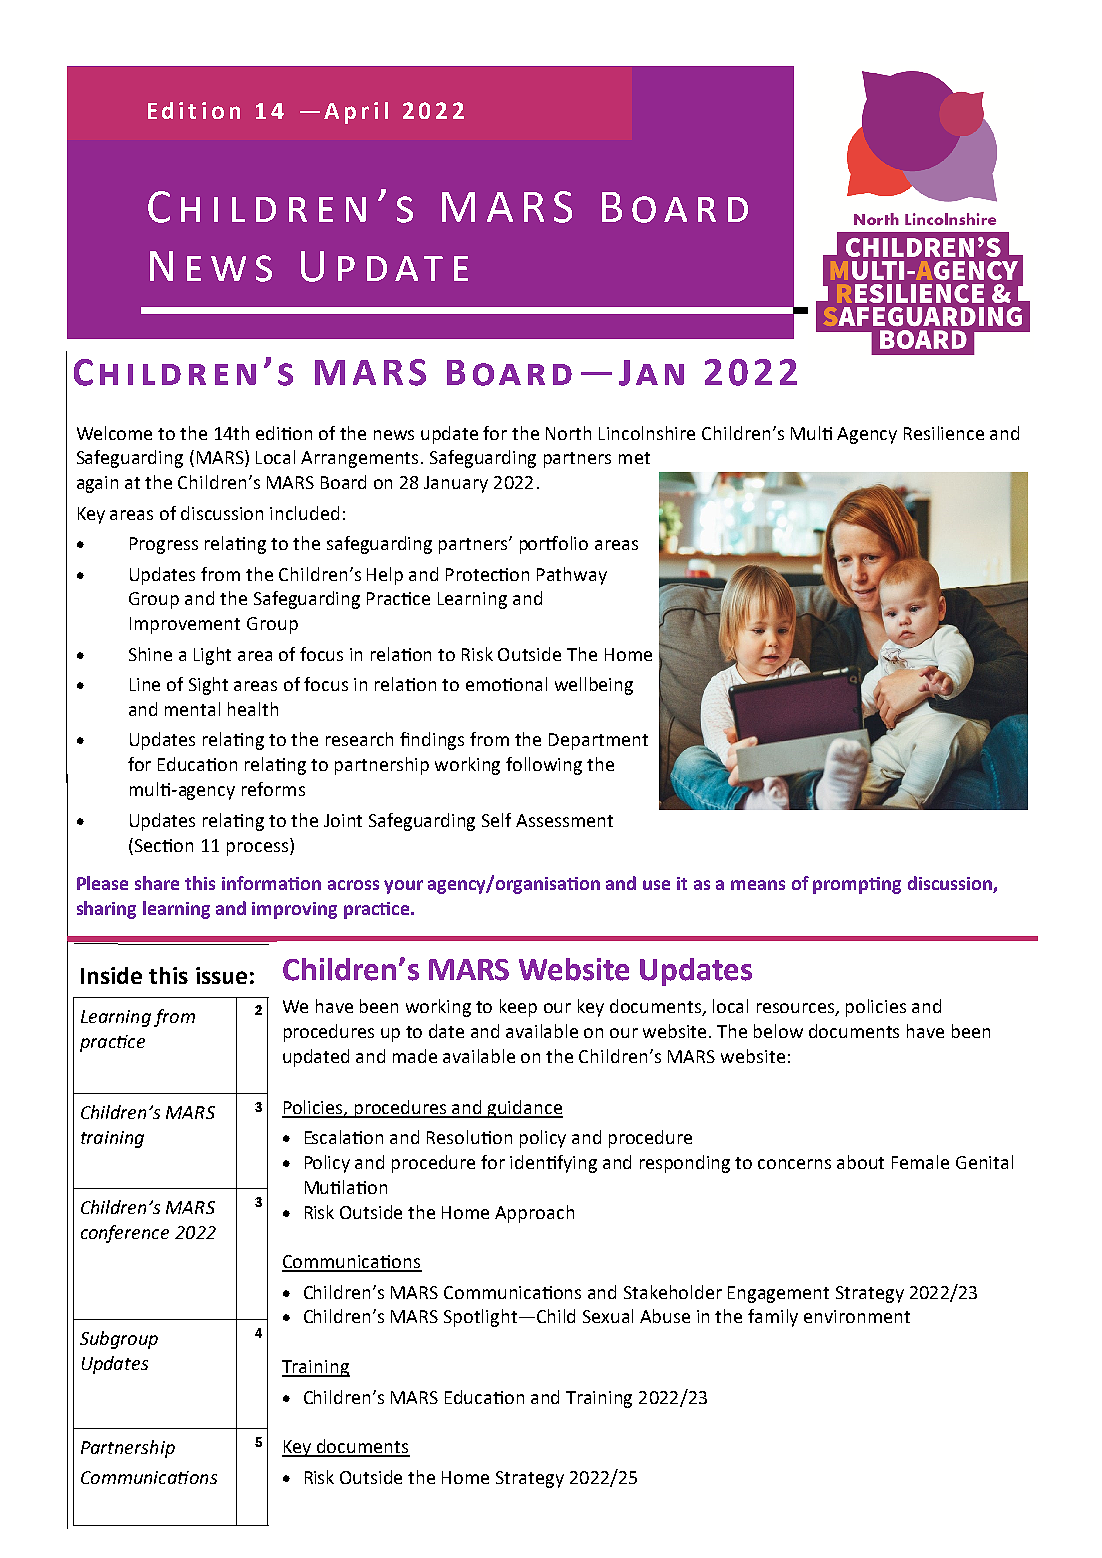 This screenshot has height=1558, width=1102. Describe the element at coordinates (114, 433) in the screenshot. I see `Welcome` at that location.
